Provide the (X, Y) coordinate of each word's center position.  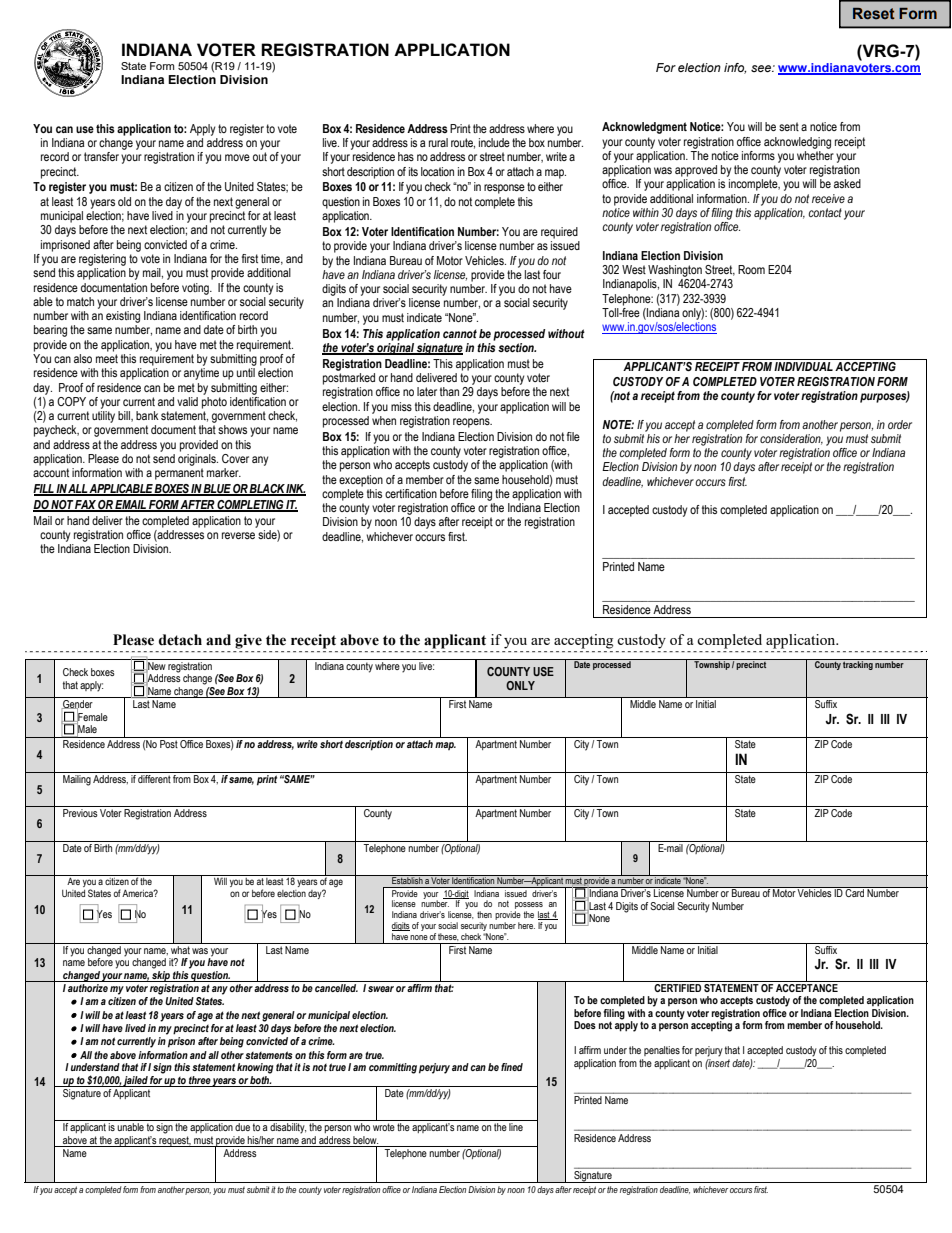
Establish (407, 880)
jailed (136, 1081)
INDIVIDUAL (803, 366)
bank (147, 415)
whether (815, 154)
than (449, 391)
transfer (101, 156)
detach (180, 640)
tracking (858, 664)
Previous (80, 813)
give (248, 641)
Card (855, 892)
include (494, 142)
